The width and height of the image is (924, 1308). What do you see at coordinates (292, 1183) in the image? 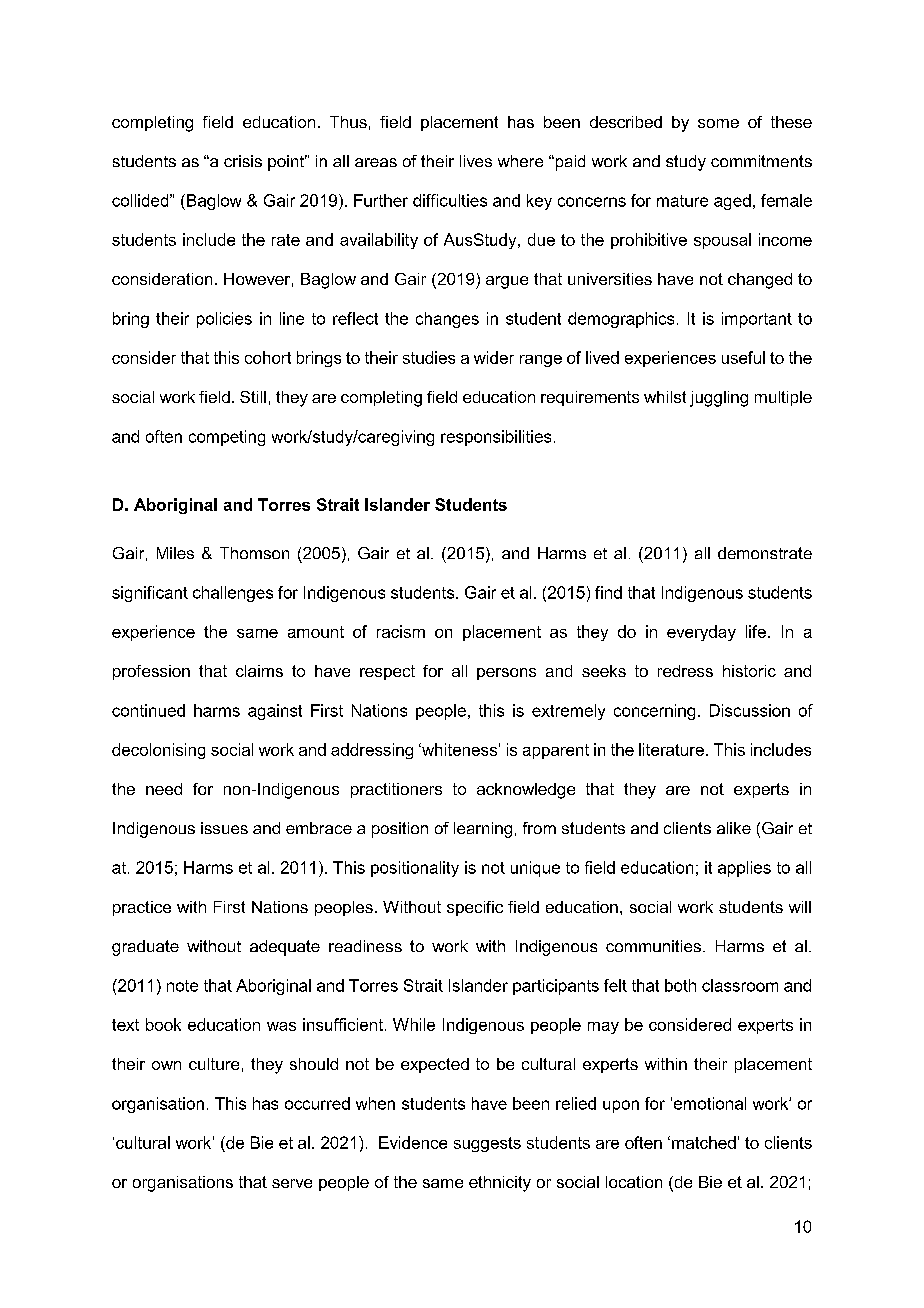
I see `serve` at bounding box center [292, 1183].
